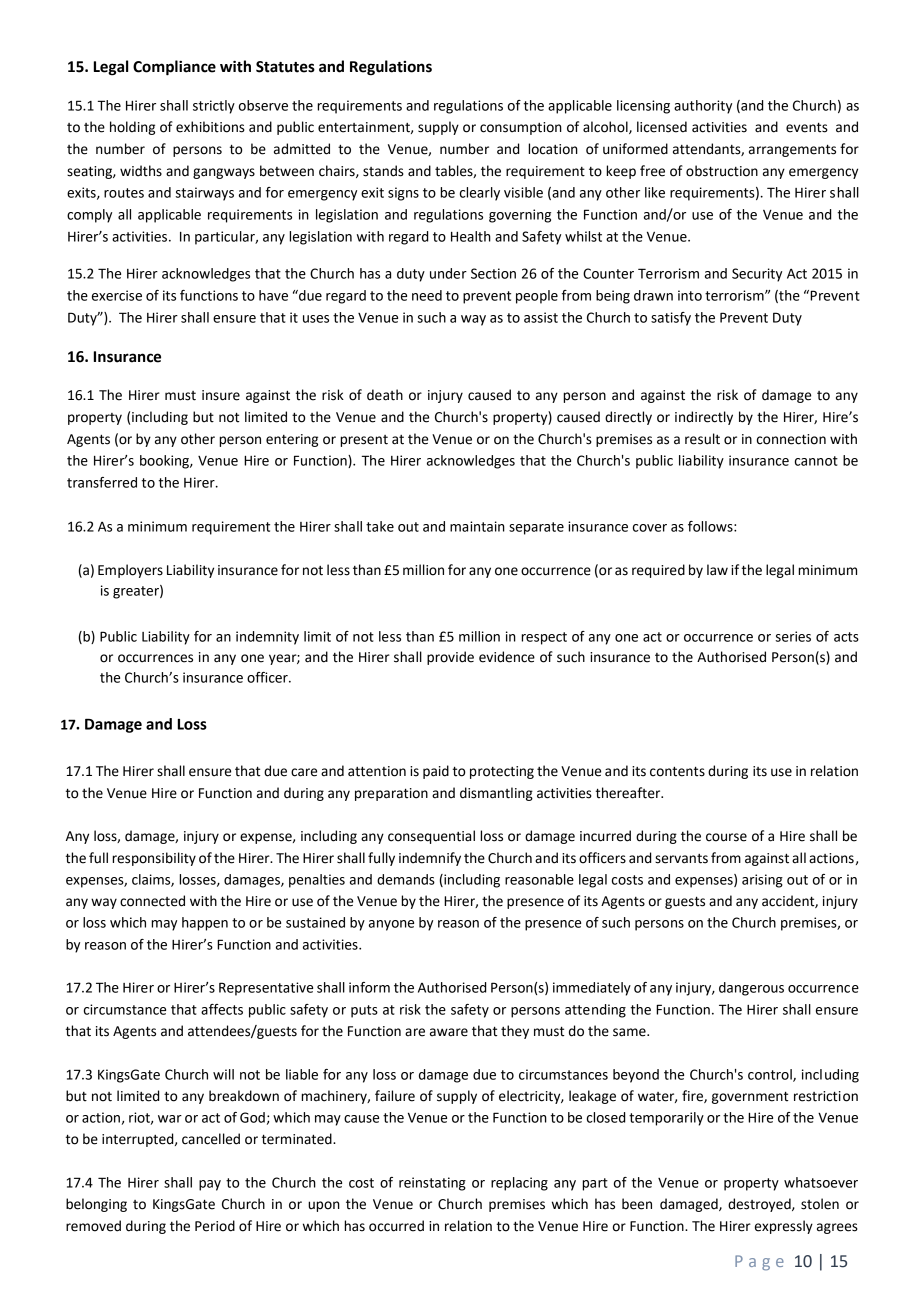 The width and height of the screenshot is (924, 1307). I want to click on pay, so click(210, 1185).
